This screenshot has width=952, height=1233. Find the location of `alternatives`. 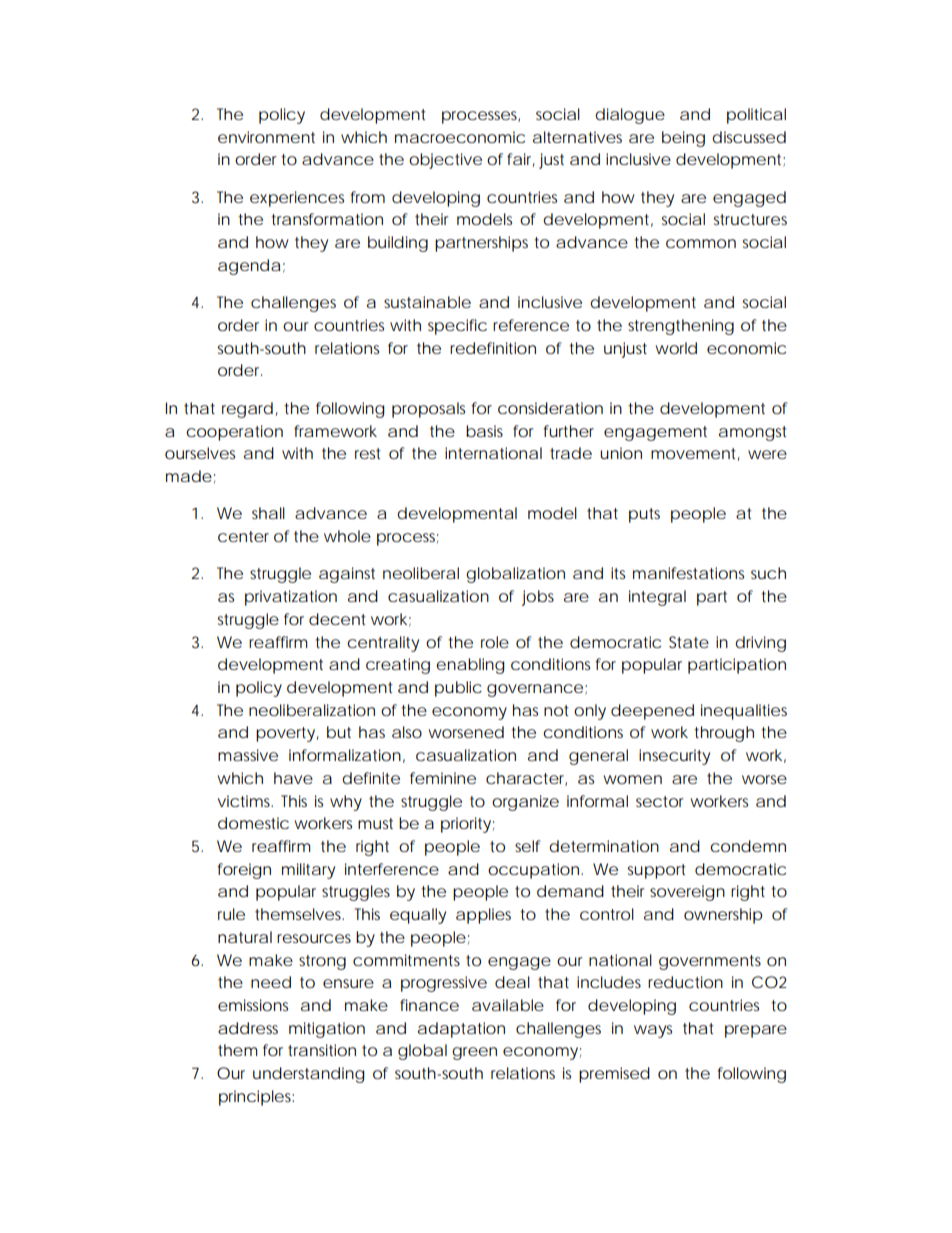

alternatives is located at coordinates (577, 137).
